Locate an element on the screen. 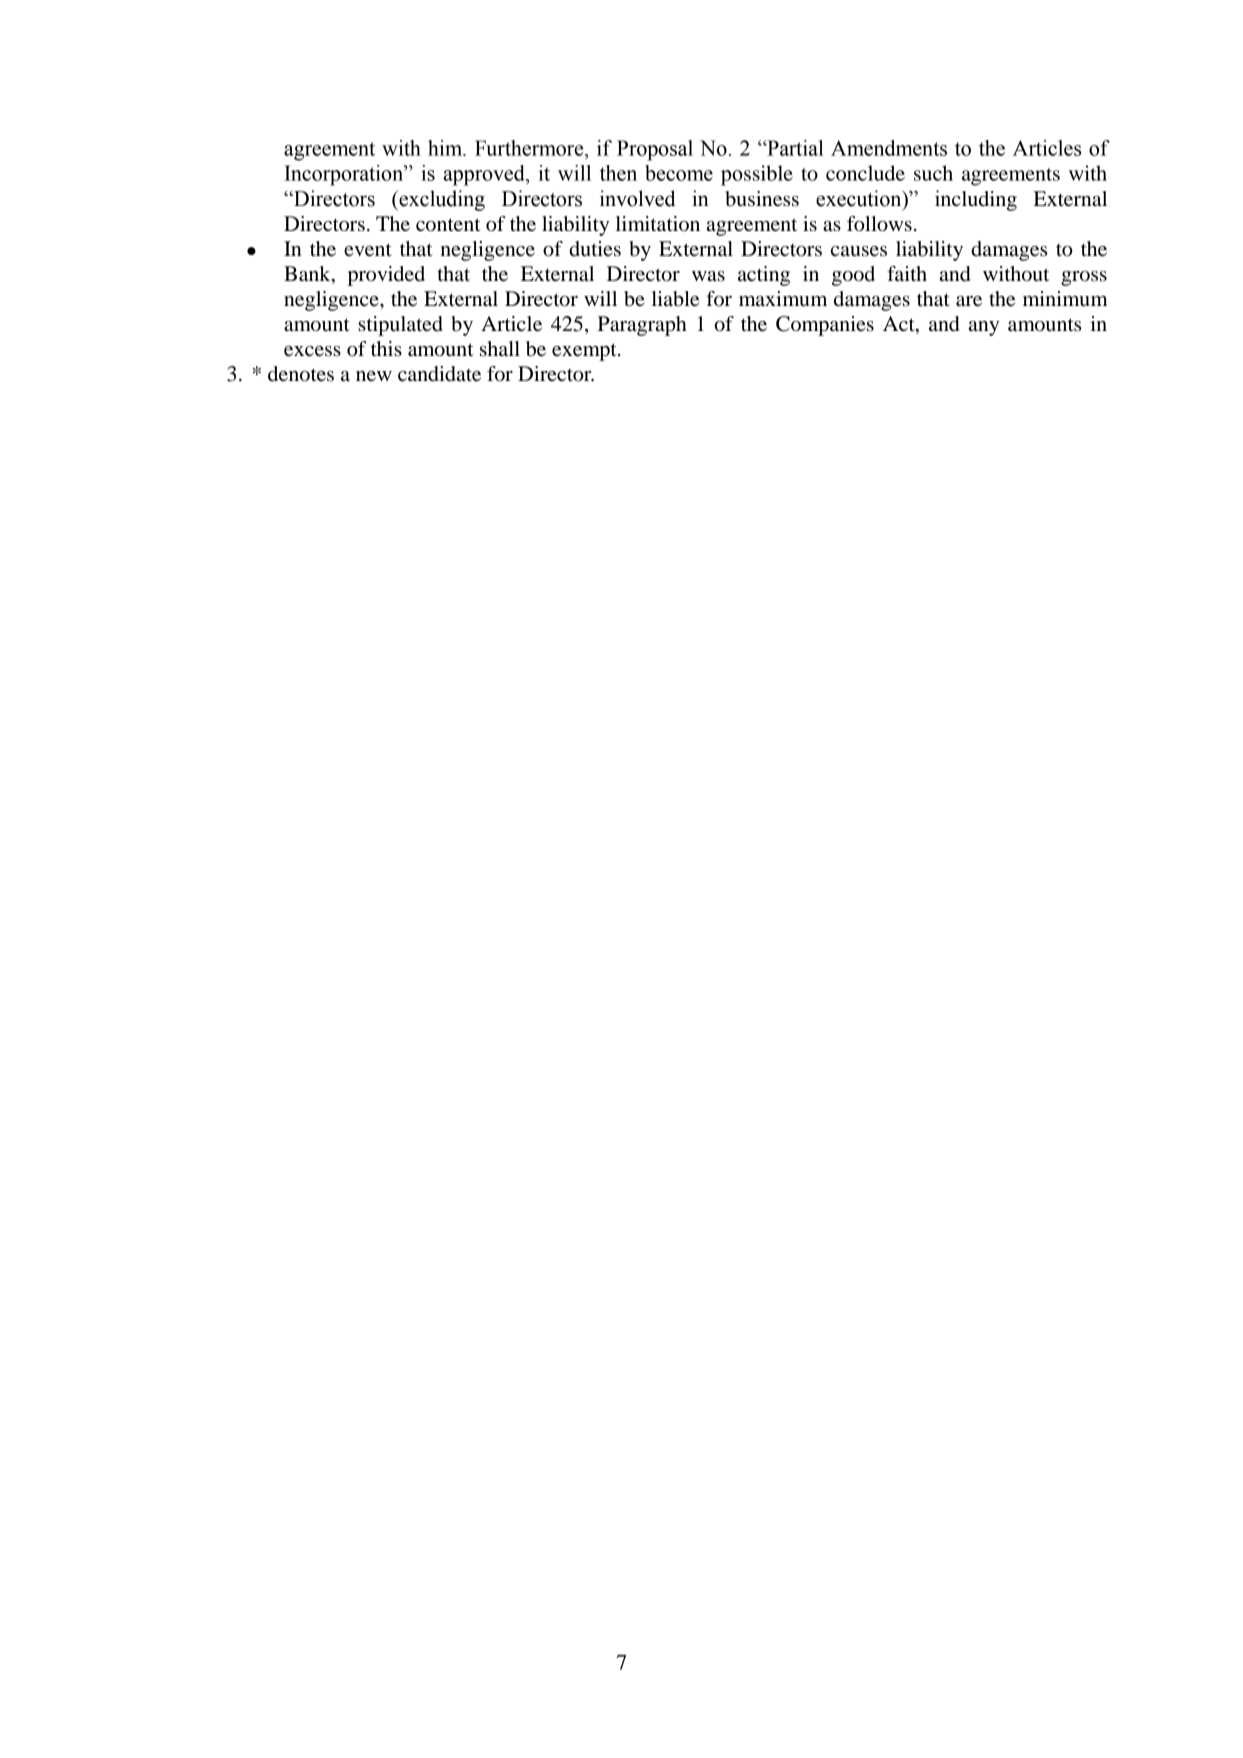 The width and height of the screenshot is (1243, 1758). him is located at coordinates (446, 148).
